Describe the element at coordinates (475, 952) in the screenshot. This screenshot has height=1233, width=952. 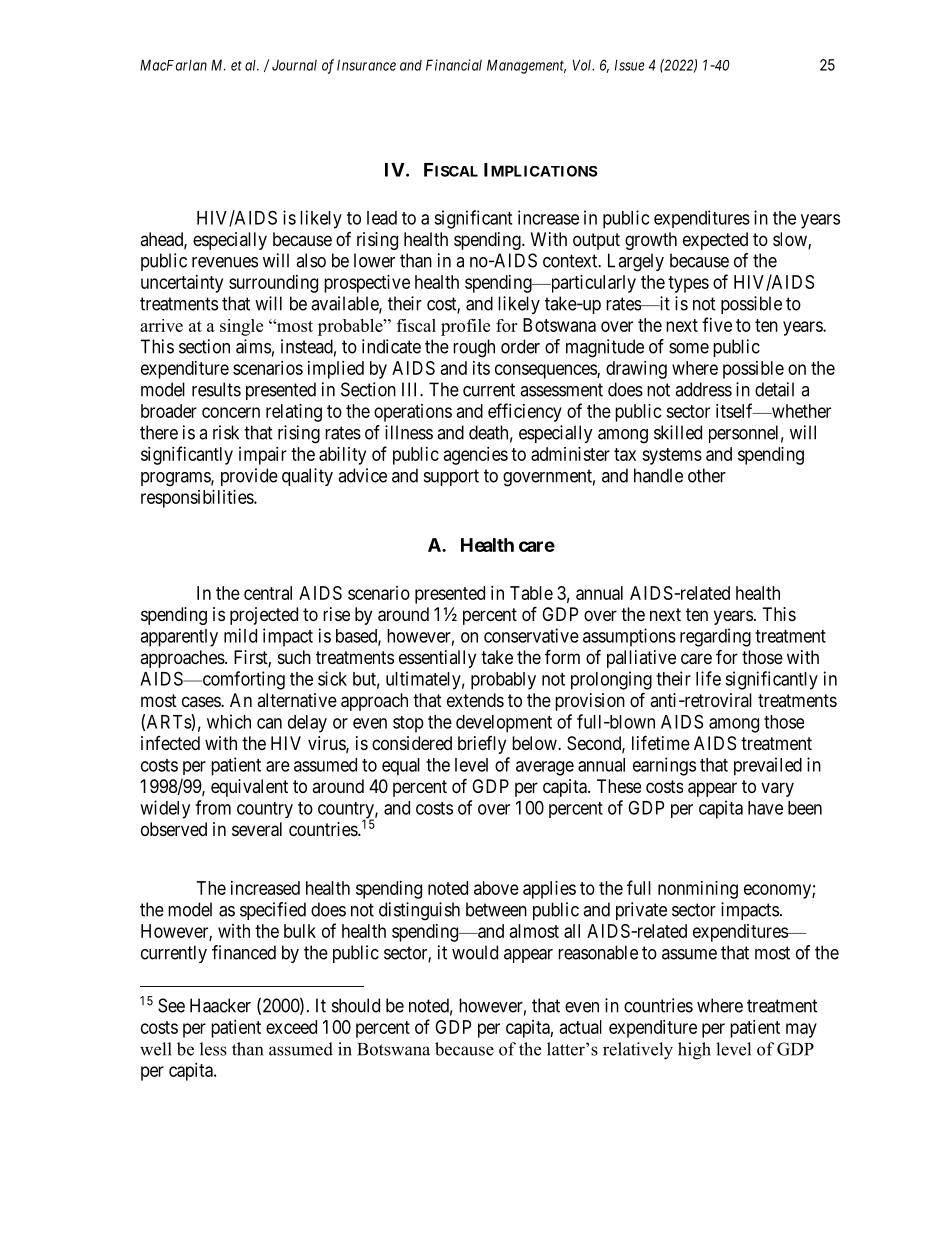
I see `would` at that location.
